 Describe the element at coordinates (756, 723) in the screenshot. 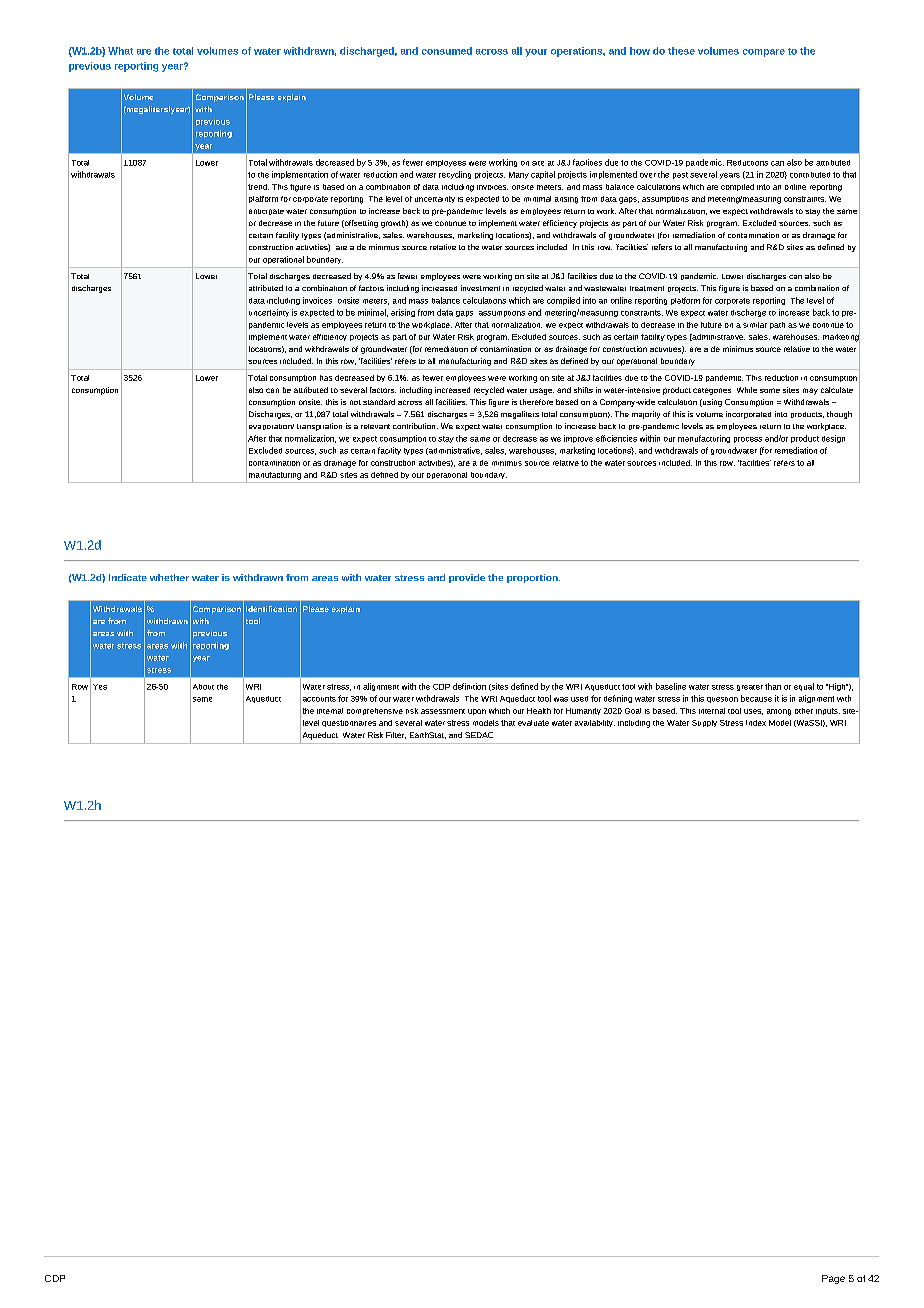

I see `Index` at that location.
